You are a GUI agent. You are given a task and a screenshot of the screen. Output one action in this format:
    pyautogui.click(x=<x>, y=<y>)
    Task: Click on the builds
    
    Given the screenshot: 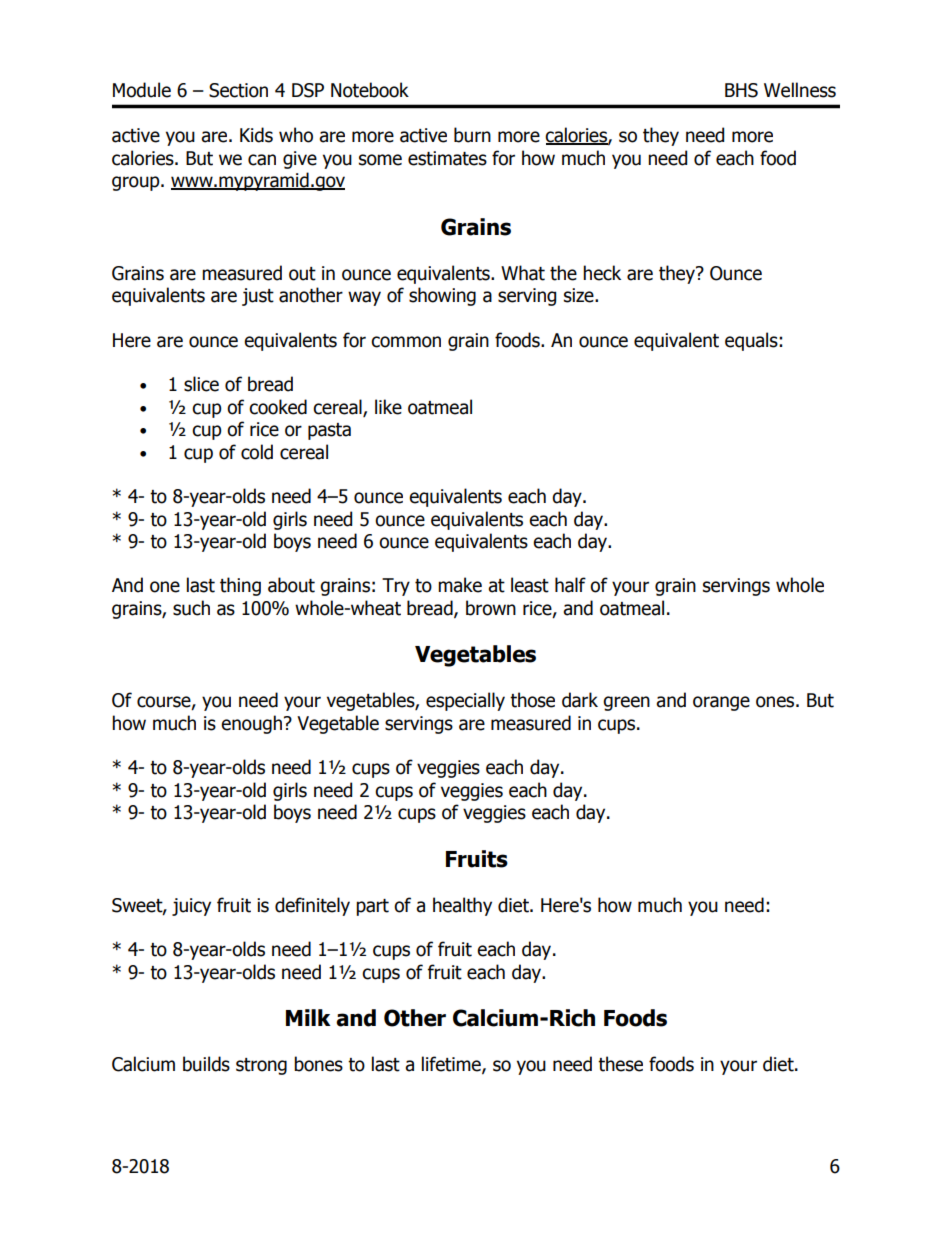 What is the action you would take?
    pyautogui.click(x=206, y=1064)
